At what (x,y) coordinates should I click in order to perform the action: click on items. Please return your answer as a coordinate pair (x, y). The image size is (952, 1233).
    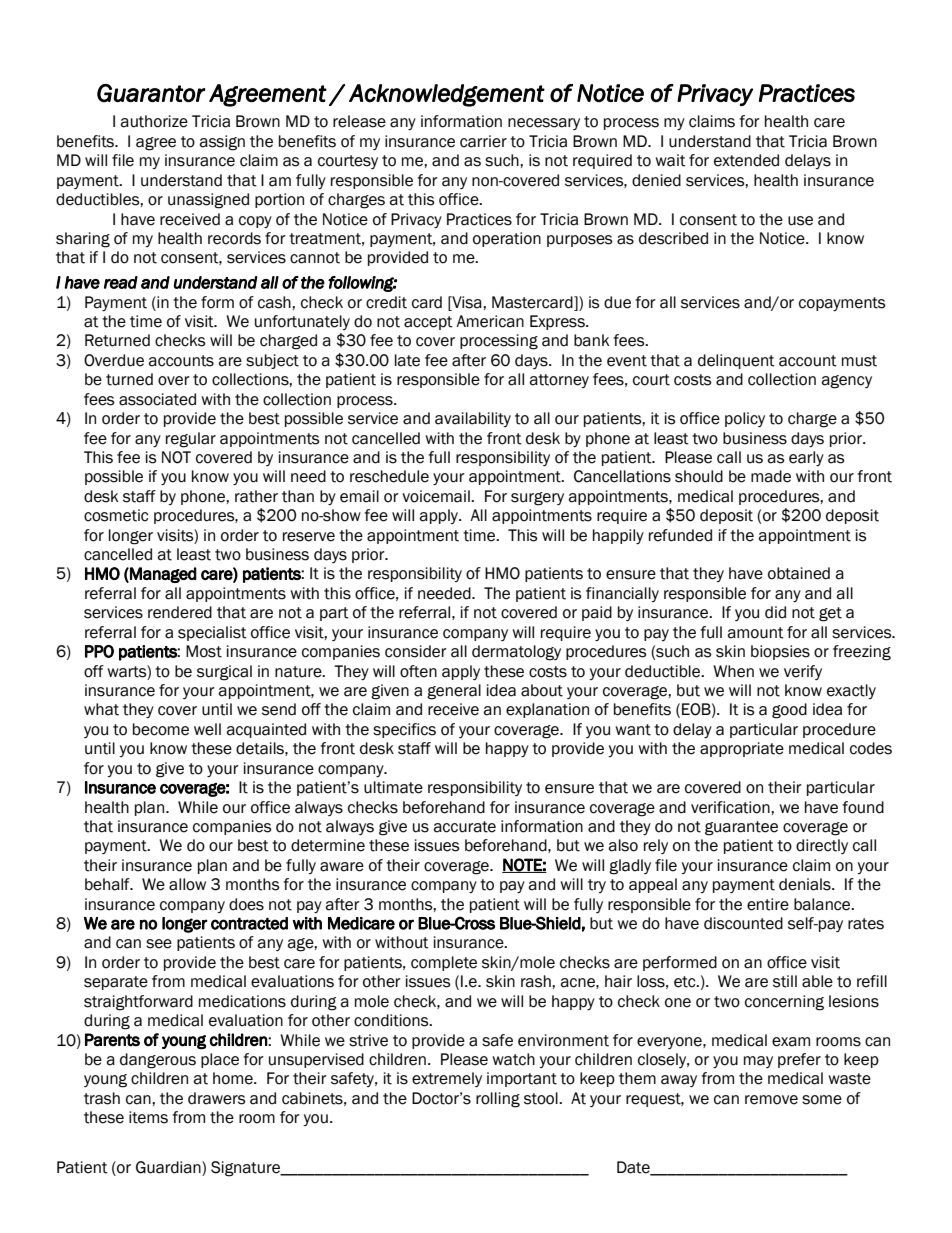
    Looking at the image, I should click on (148, 1117).
